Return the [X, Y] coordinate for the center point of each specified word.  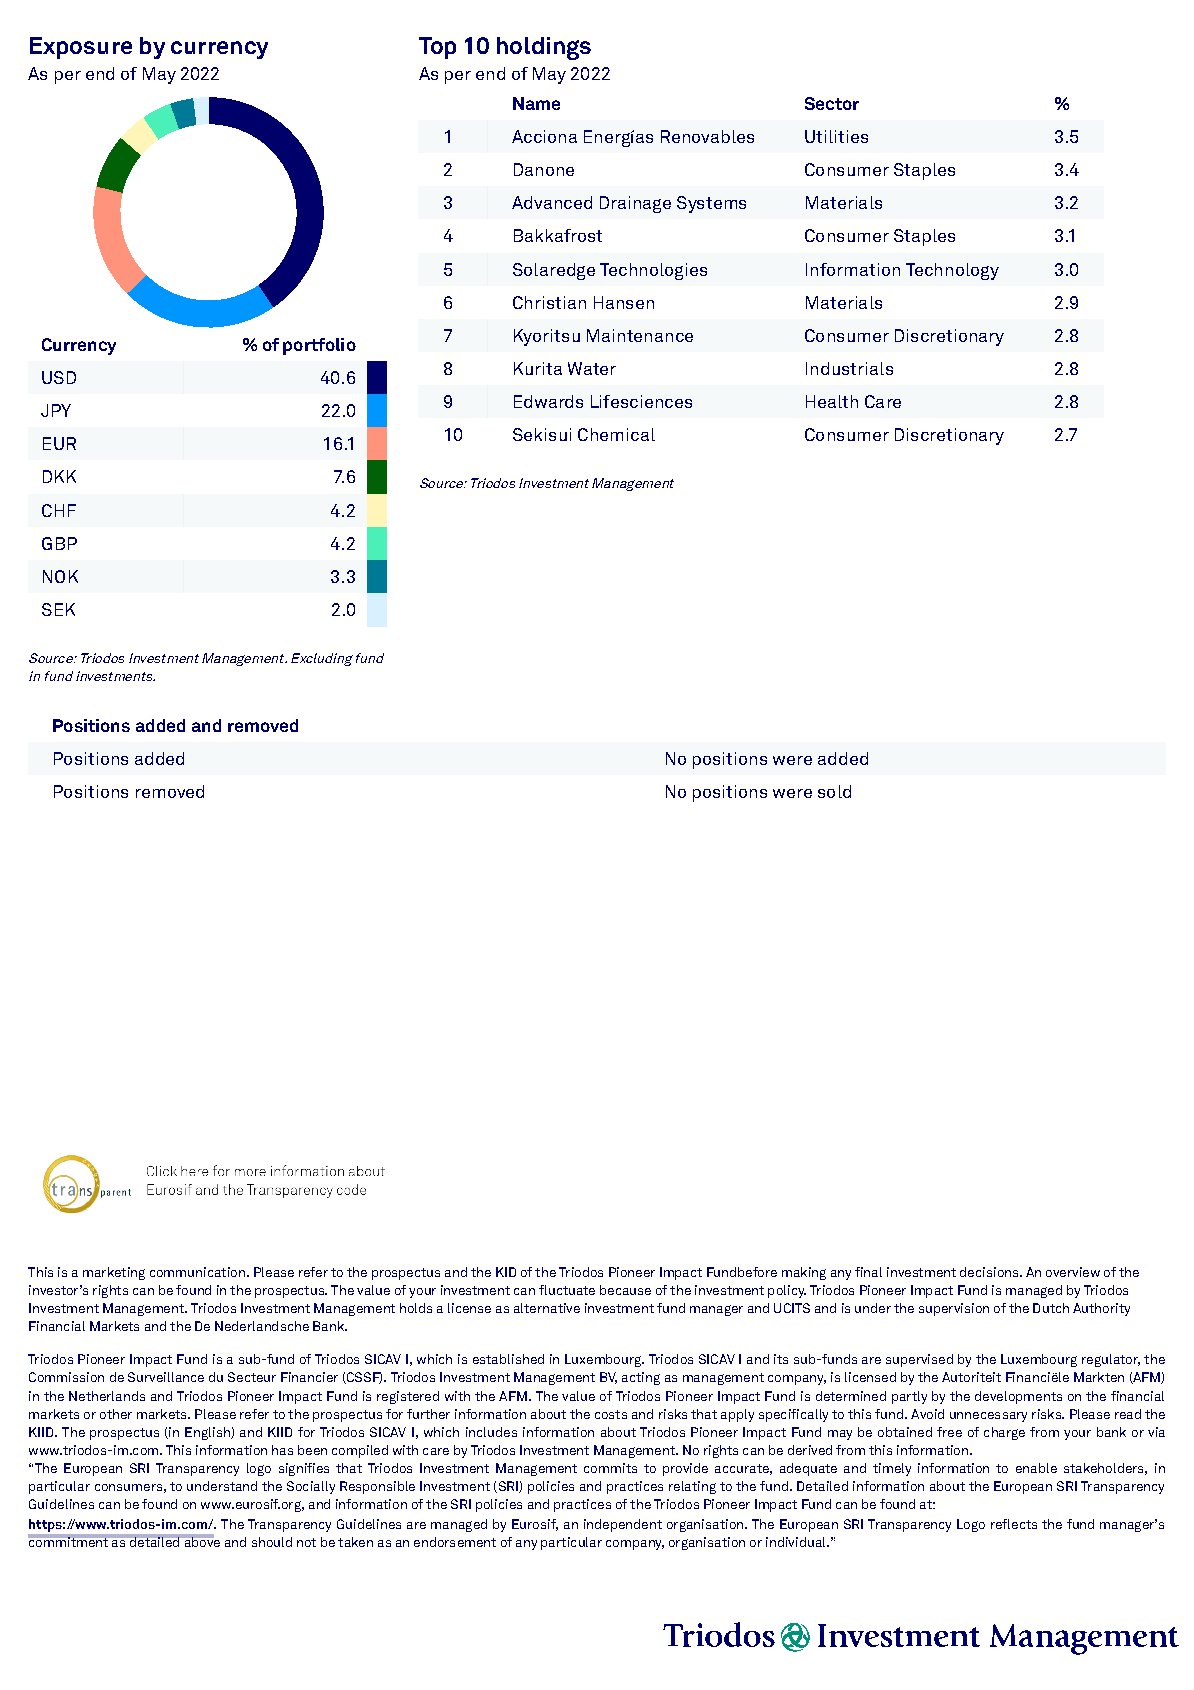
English [208, 1433]
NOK [60, 576]
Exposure [81, 48]
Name [536, 103]
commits [610, 1468]
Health [832, 401]
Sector [832, 103]
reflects [1014, 1524]
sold [834, 791]
